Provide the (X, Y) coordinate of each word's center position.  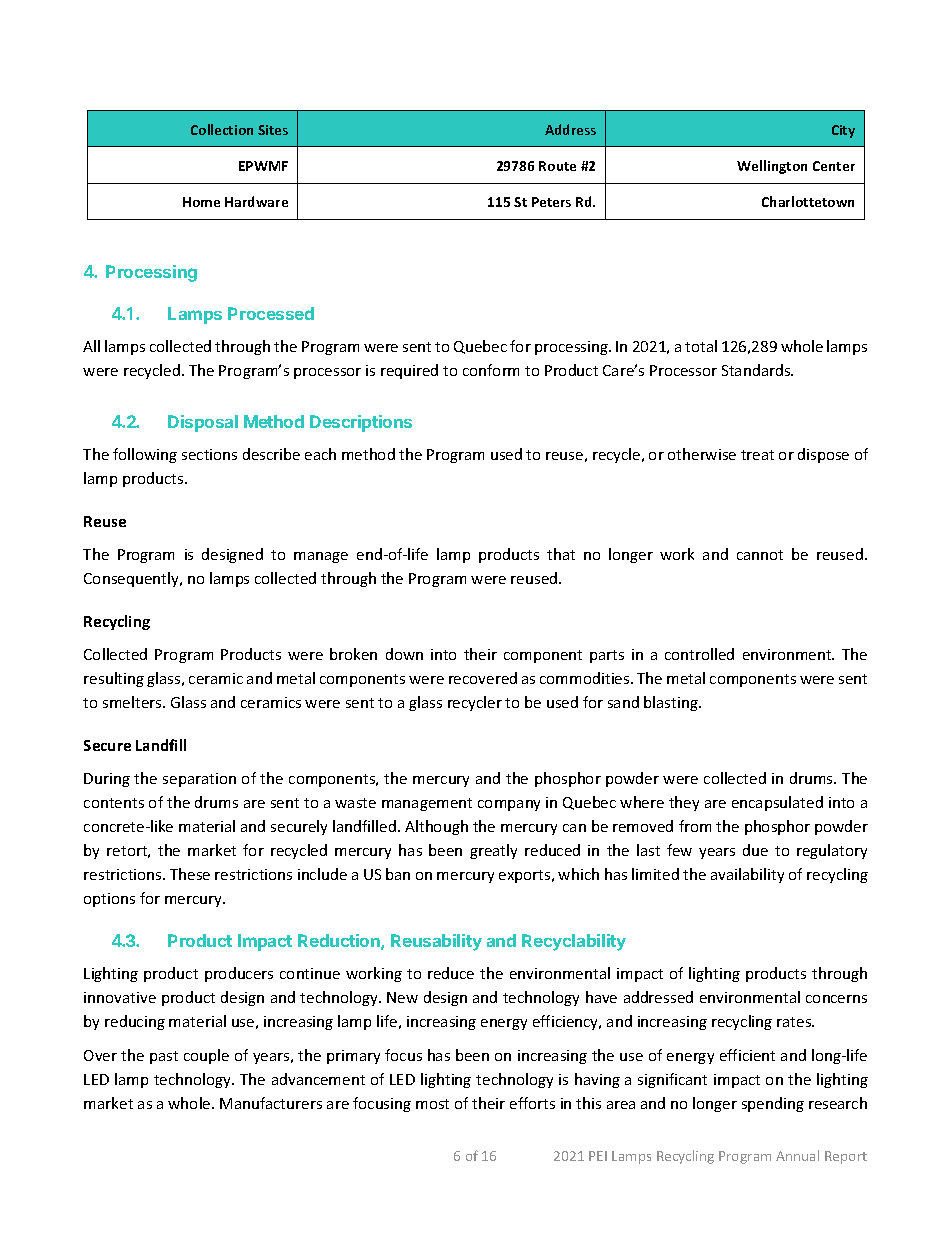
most (432, 1104)
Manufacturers (271, 1103)
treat (757, 455)
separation (199, 780)
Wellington (772, 167)
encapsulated (777, 803)
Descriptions (361, 423)
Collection (222, 129)
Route (557, 166)
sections (209, 454)
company (509, 805)
